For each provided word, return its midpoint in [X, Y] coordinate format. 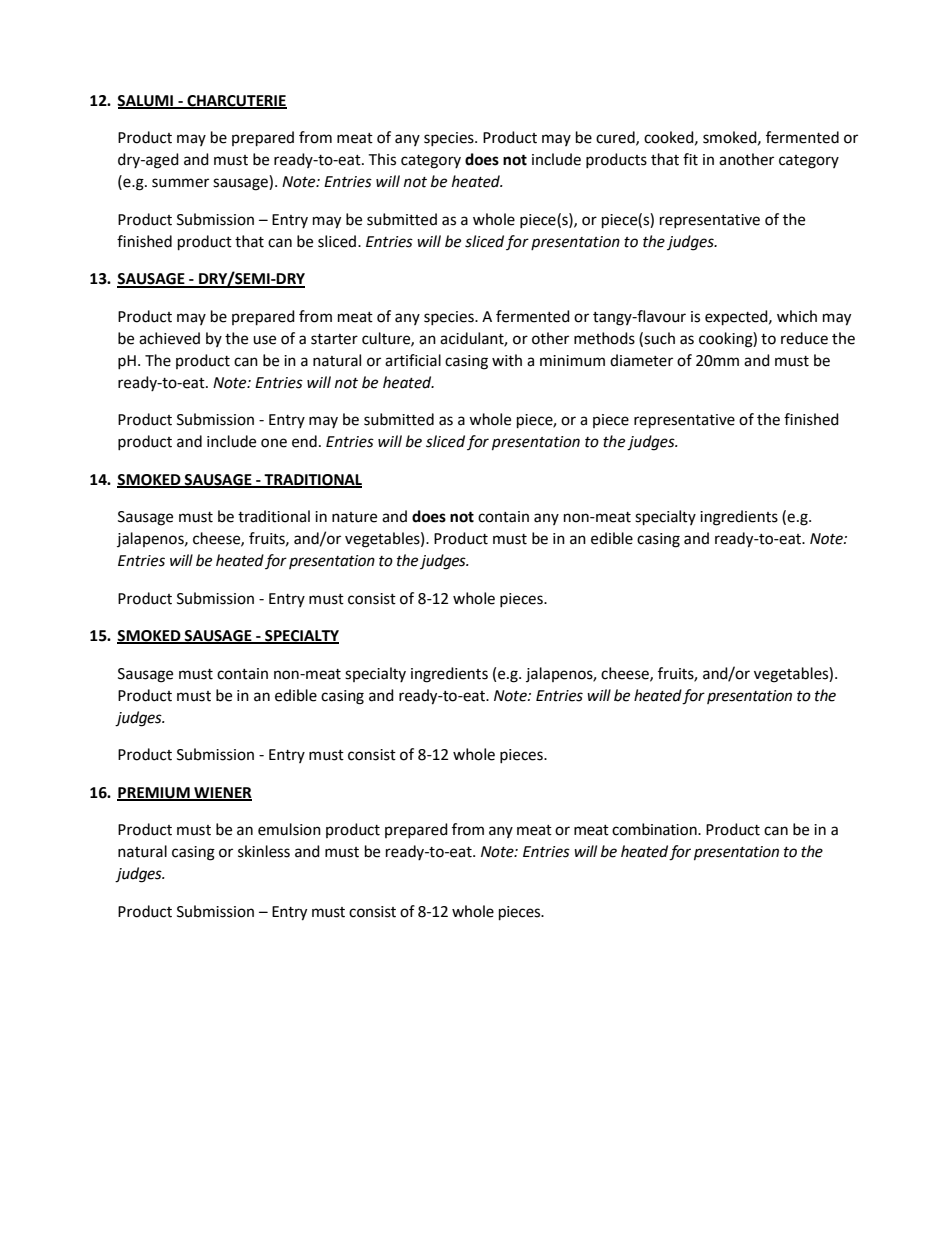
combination [655, 829]
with [507, 360]
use [264, 340]
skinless [264, 851]
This [382, 159]
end [304, 441]
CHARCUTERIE [236, 102]
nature [354, 517]
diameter [641, 360]
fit [690, 159]
